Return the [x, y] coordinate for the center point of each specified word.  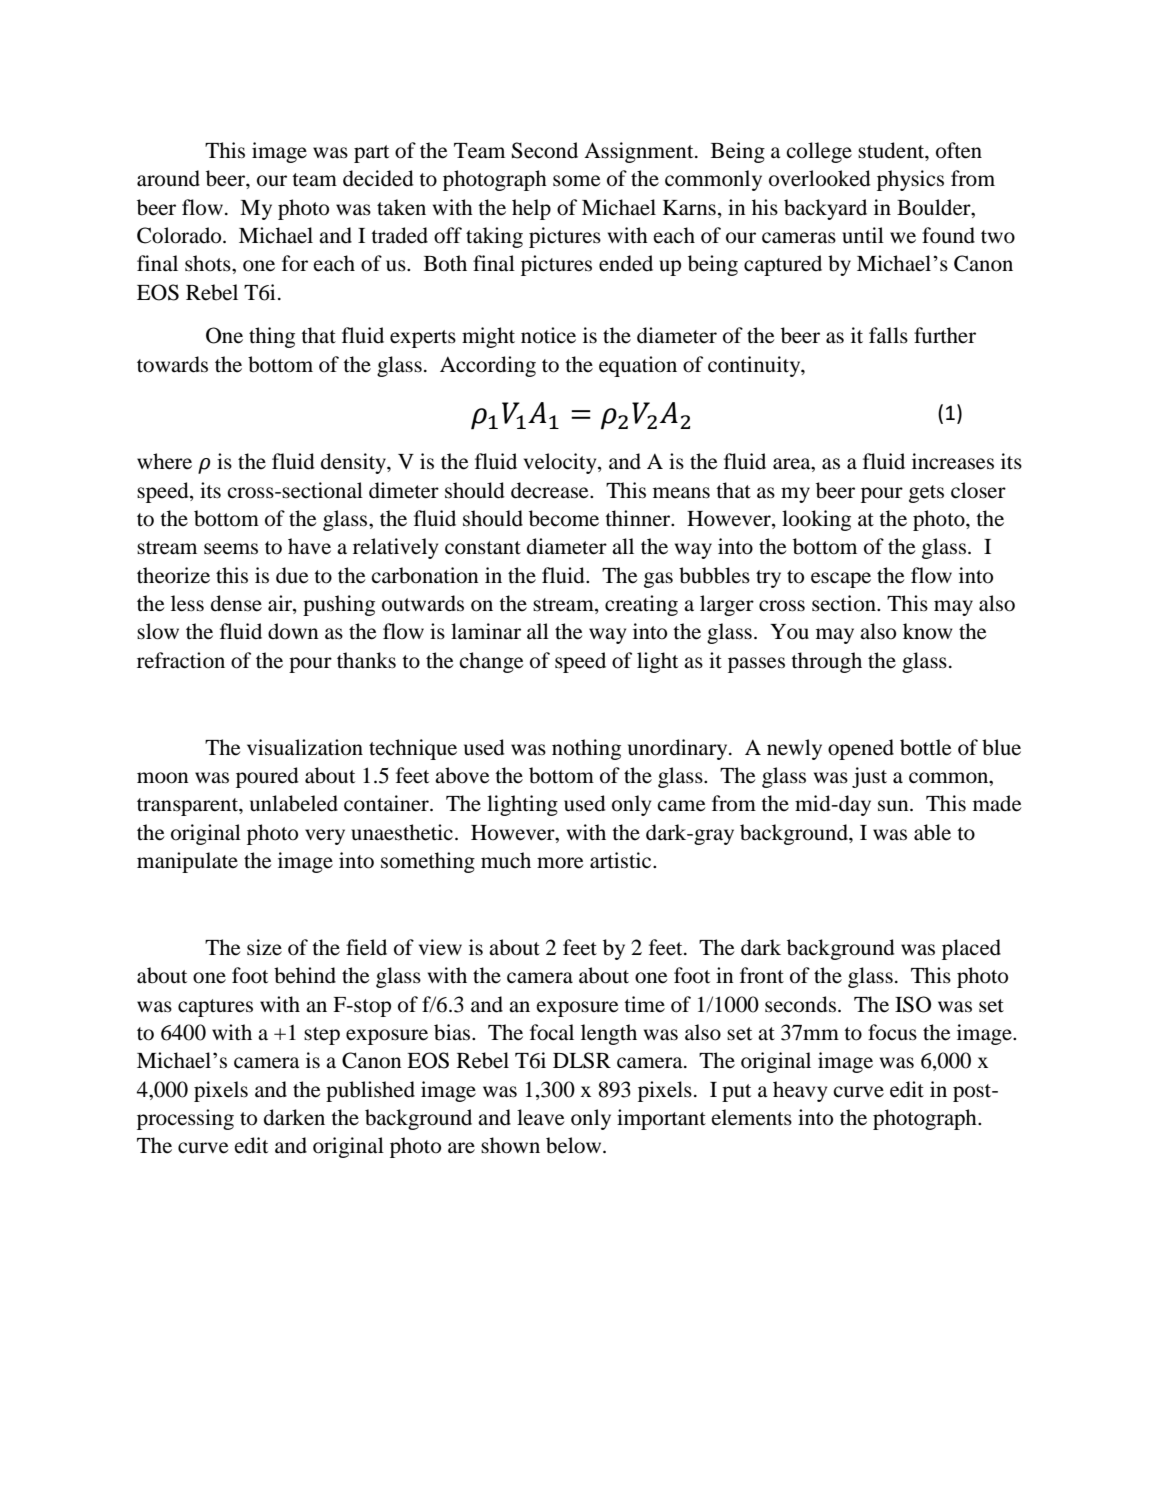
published [370, 1091]
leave [540, 1117]
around [168, 178]
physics [910, 180]
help [531, 209]
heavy [800, 1091]
